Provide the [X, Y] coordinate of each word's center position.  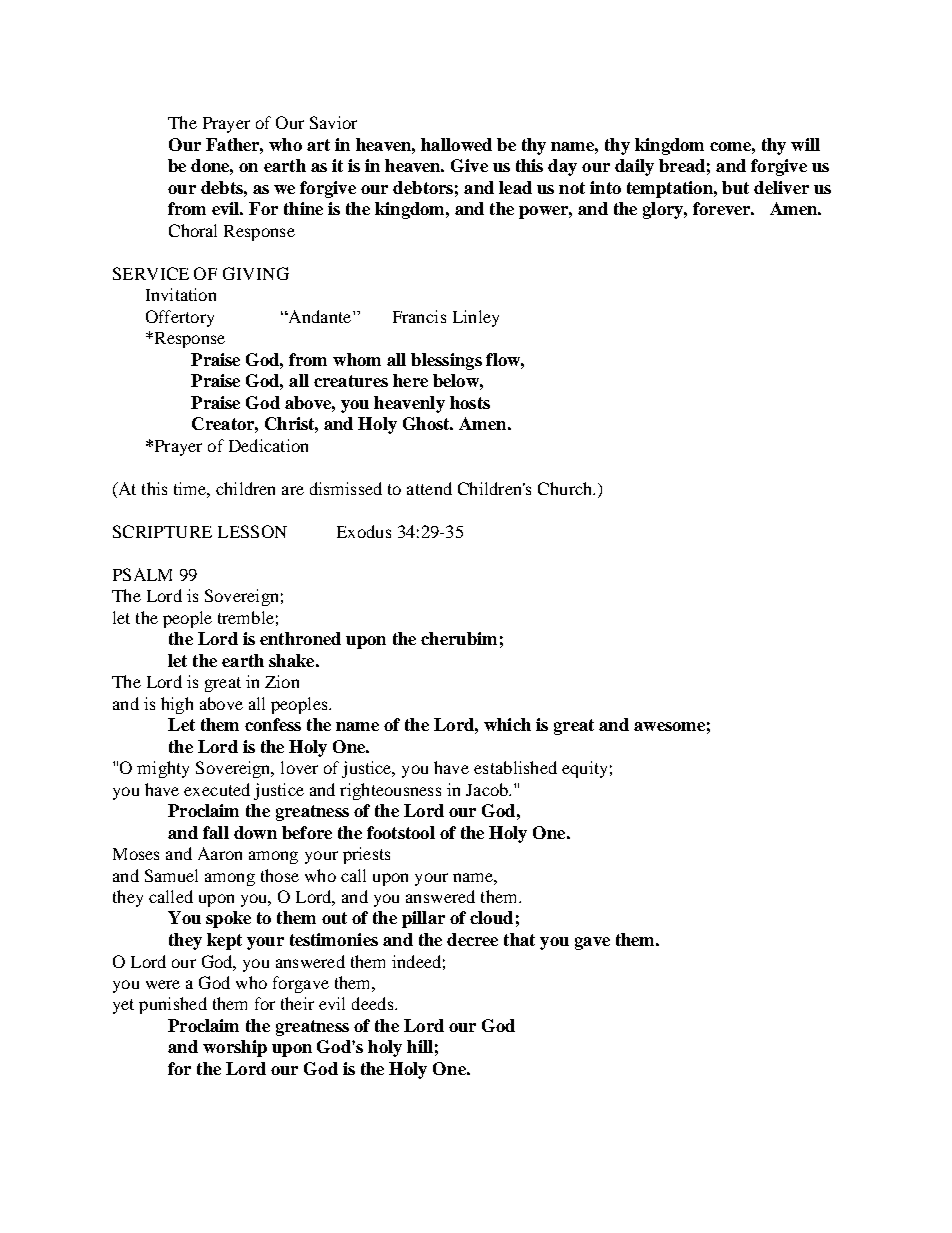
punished [173, 1005]
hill [420, 1046]
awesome [669, 726]
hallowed [456, 144]
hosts [470, 402]
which [507, 724]
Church [566, 488]
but [735, 187]
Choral [193, 230]
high [177, 705]
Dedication [268, 445]
